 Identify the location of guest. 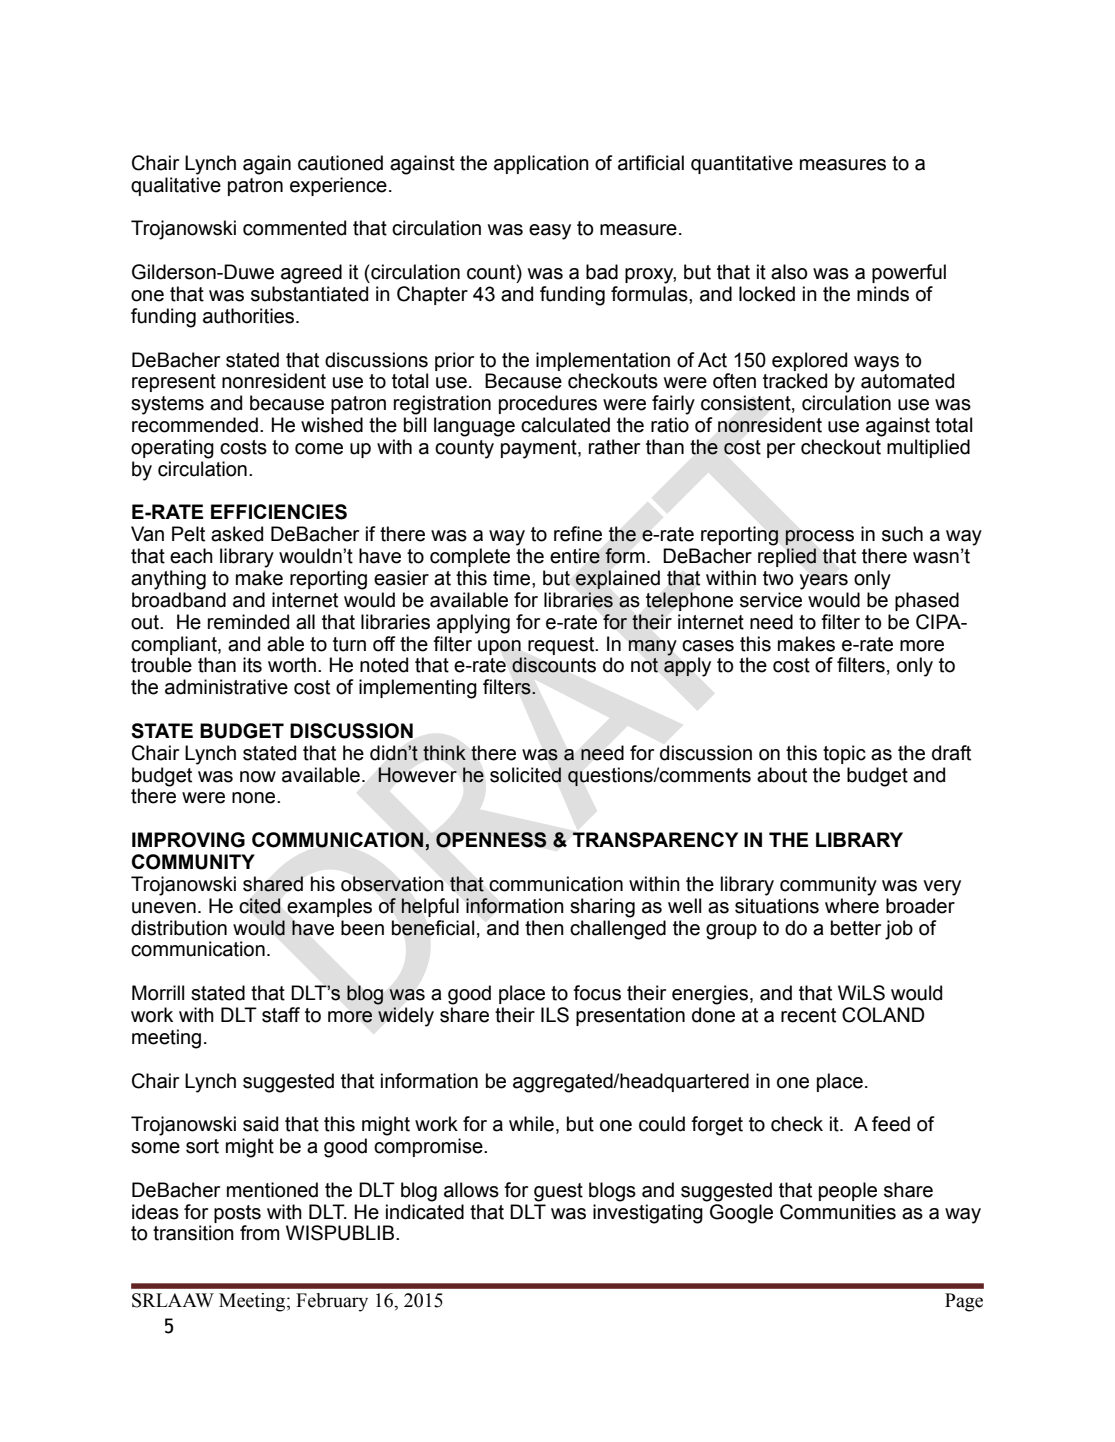
(558, 1192).
